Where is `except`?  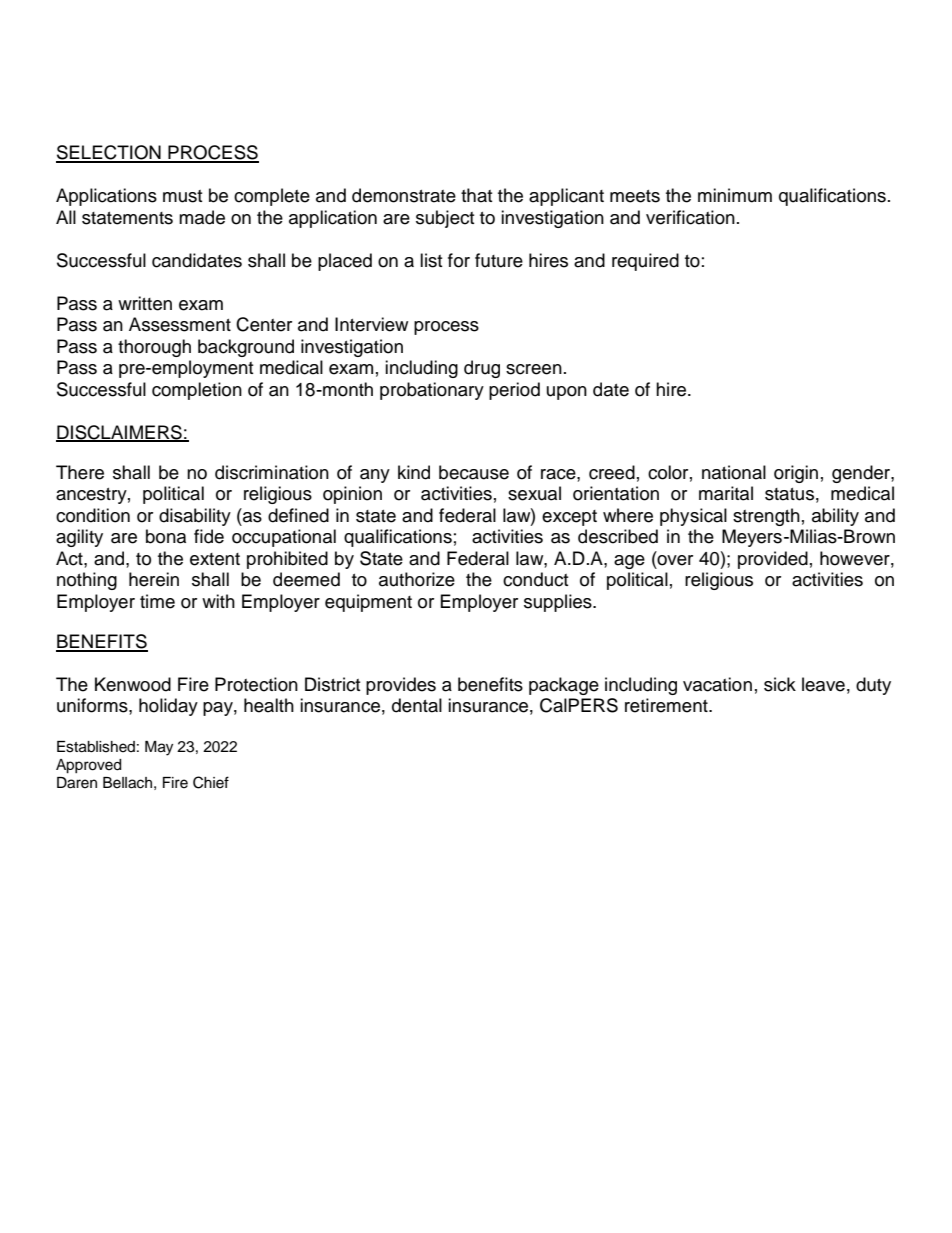
except is located at coordinates (569, 518).
